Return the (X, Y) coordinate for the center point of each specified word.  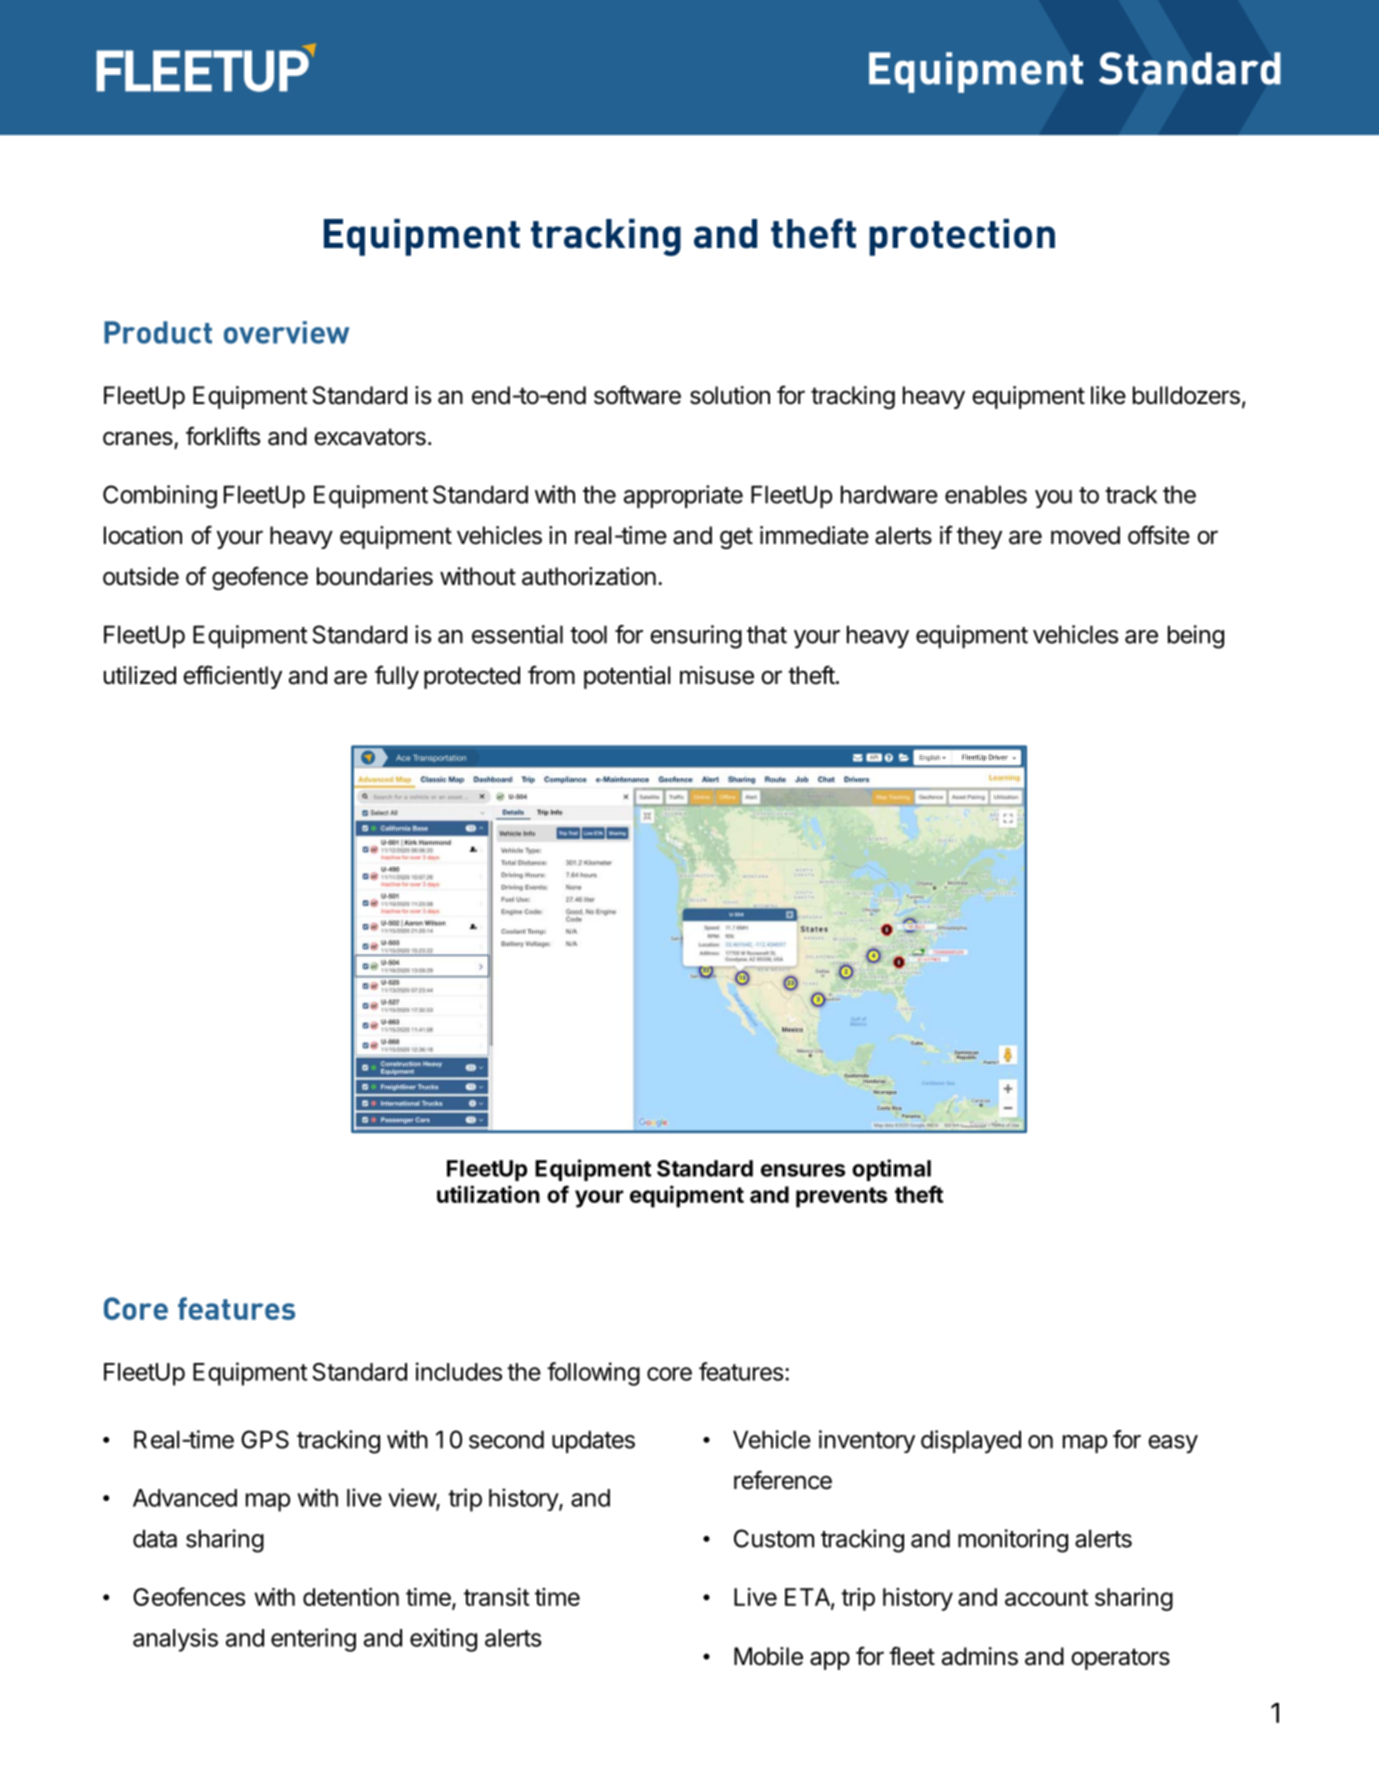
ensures (803, 1170)
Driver (998, 757)
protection (962, 237)
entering (313, 1640)
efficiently (232, 677)
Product (158, 332)
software (637, 395)
